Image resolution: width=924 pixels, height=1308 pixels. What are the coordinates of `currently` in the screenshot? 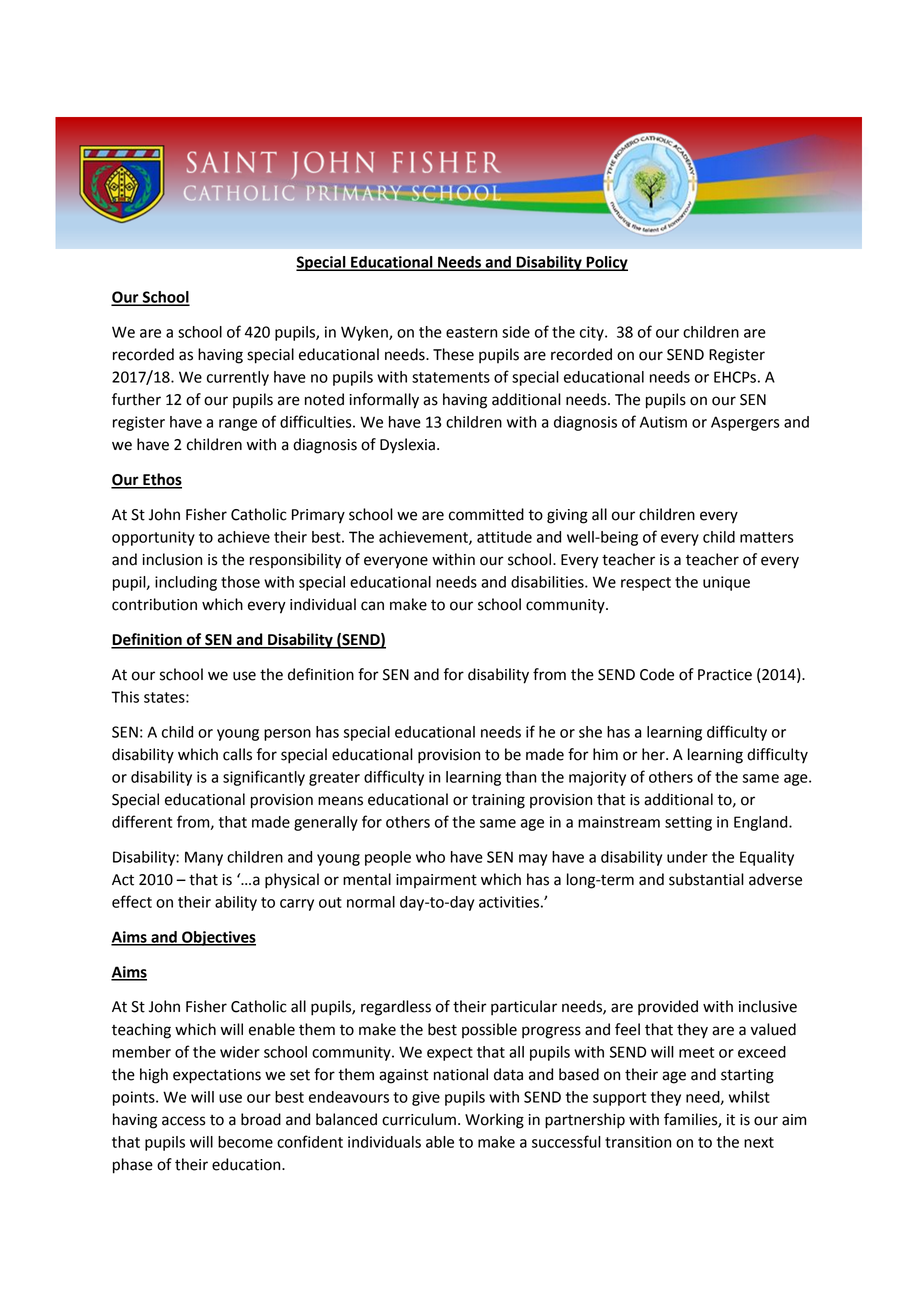 It's located at (238, 378).
